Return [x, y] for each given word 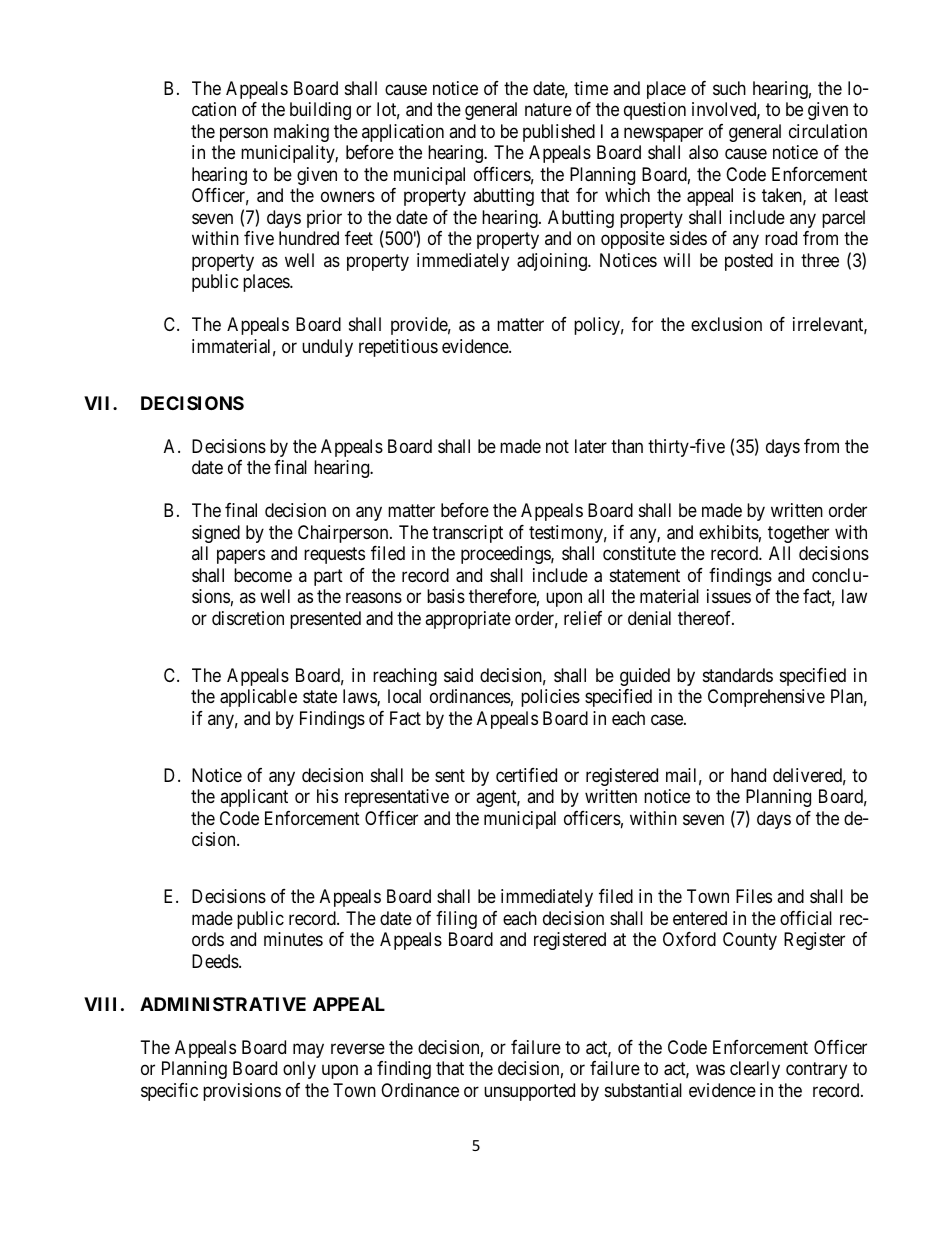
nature [548, 109]
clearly [755, 1070]
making [301, 133]
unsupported [529, 1092]
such [729, 88]
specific [169, 1092]
